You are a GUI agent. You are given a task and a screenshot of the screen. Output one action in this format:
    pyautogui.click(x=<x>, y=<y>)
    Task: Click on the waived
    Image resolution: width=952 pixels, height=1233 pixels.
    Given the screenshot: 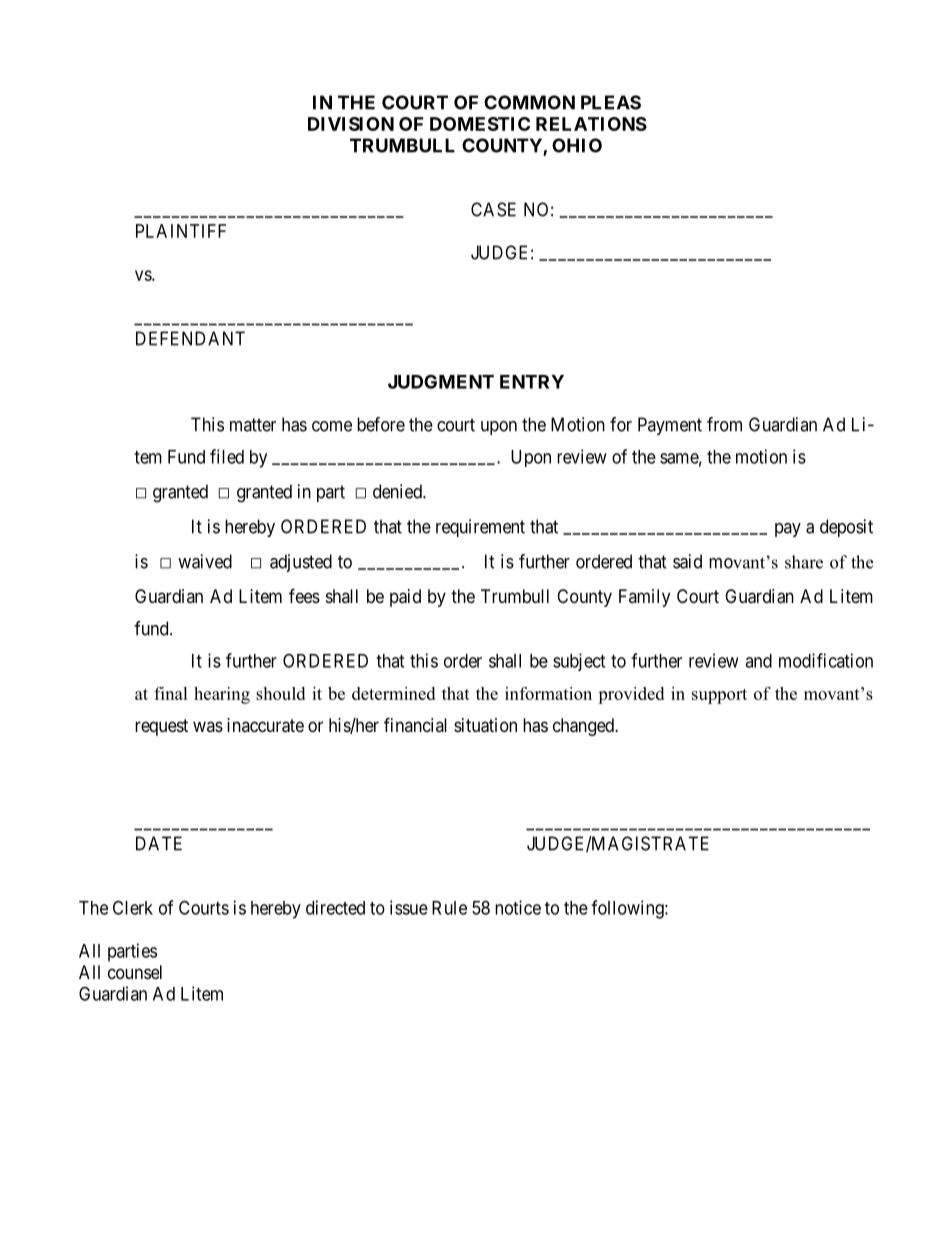 What is the action you would take?
    pyautogui.click(x=205, y=561)
